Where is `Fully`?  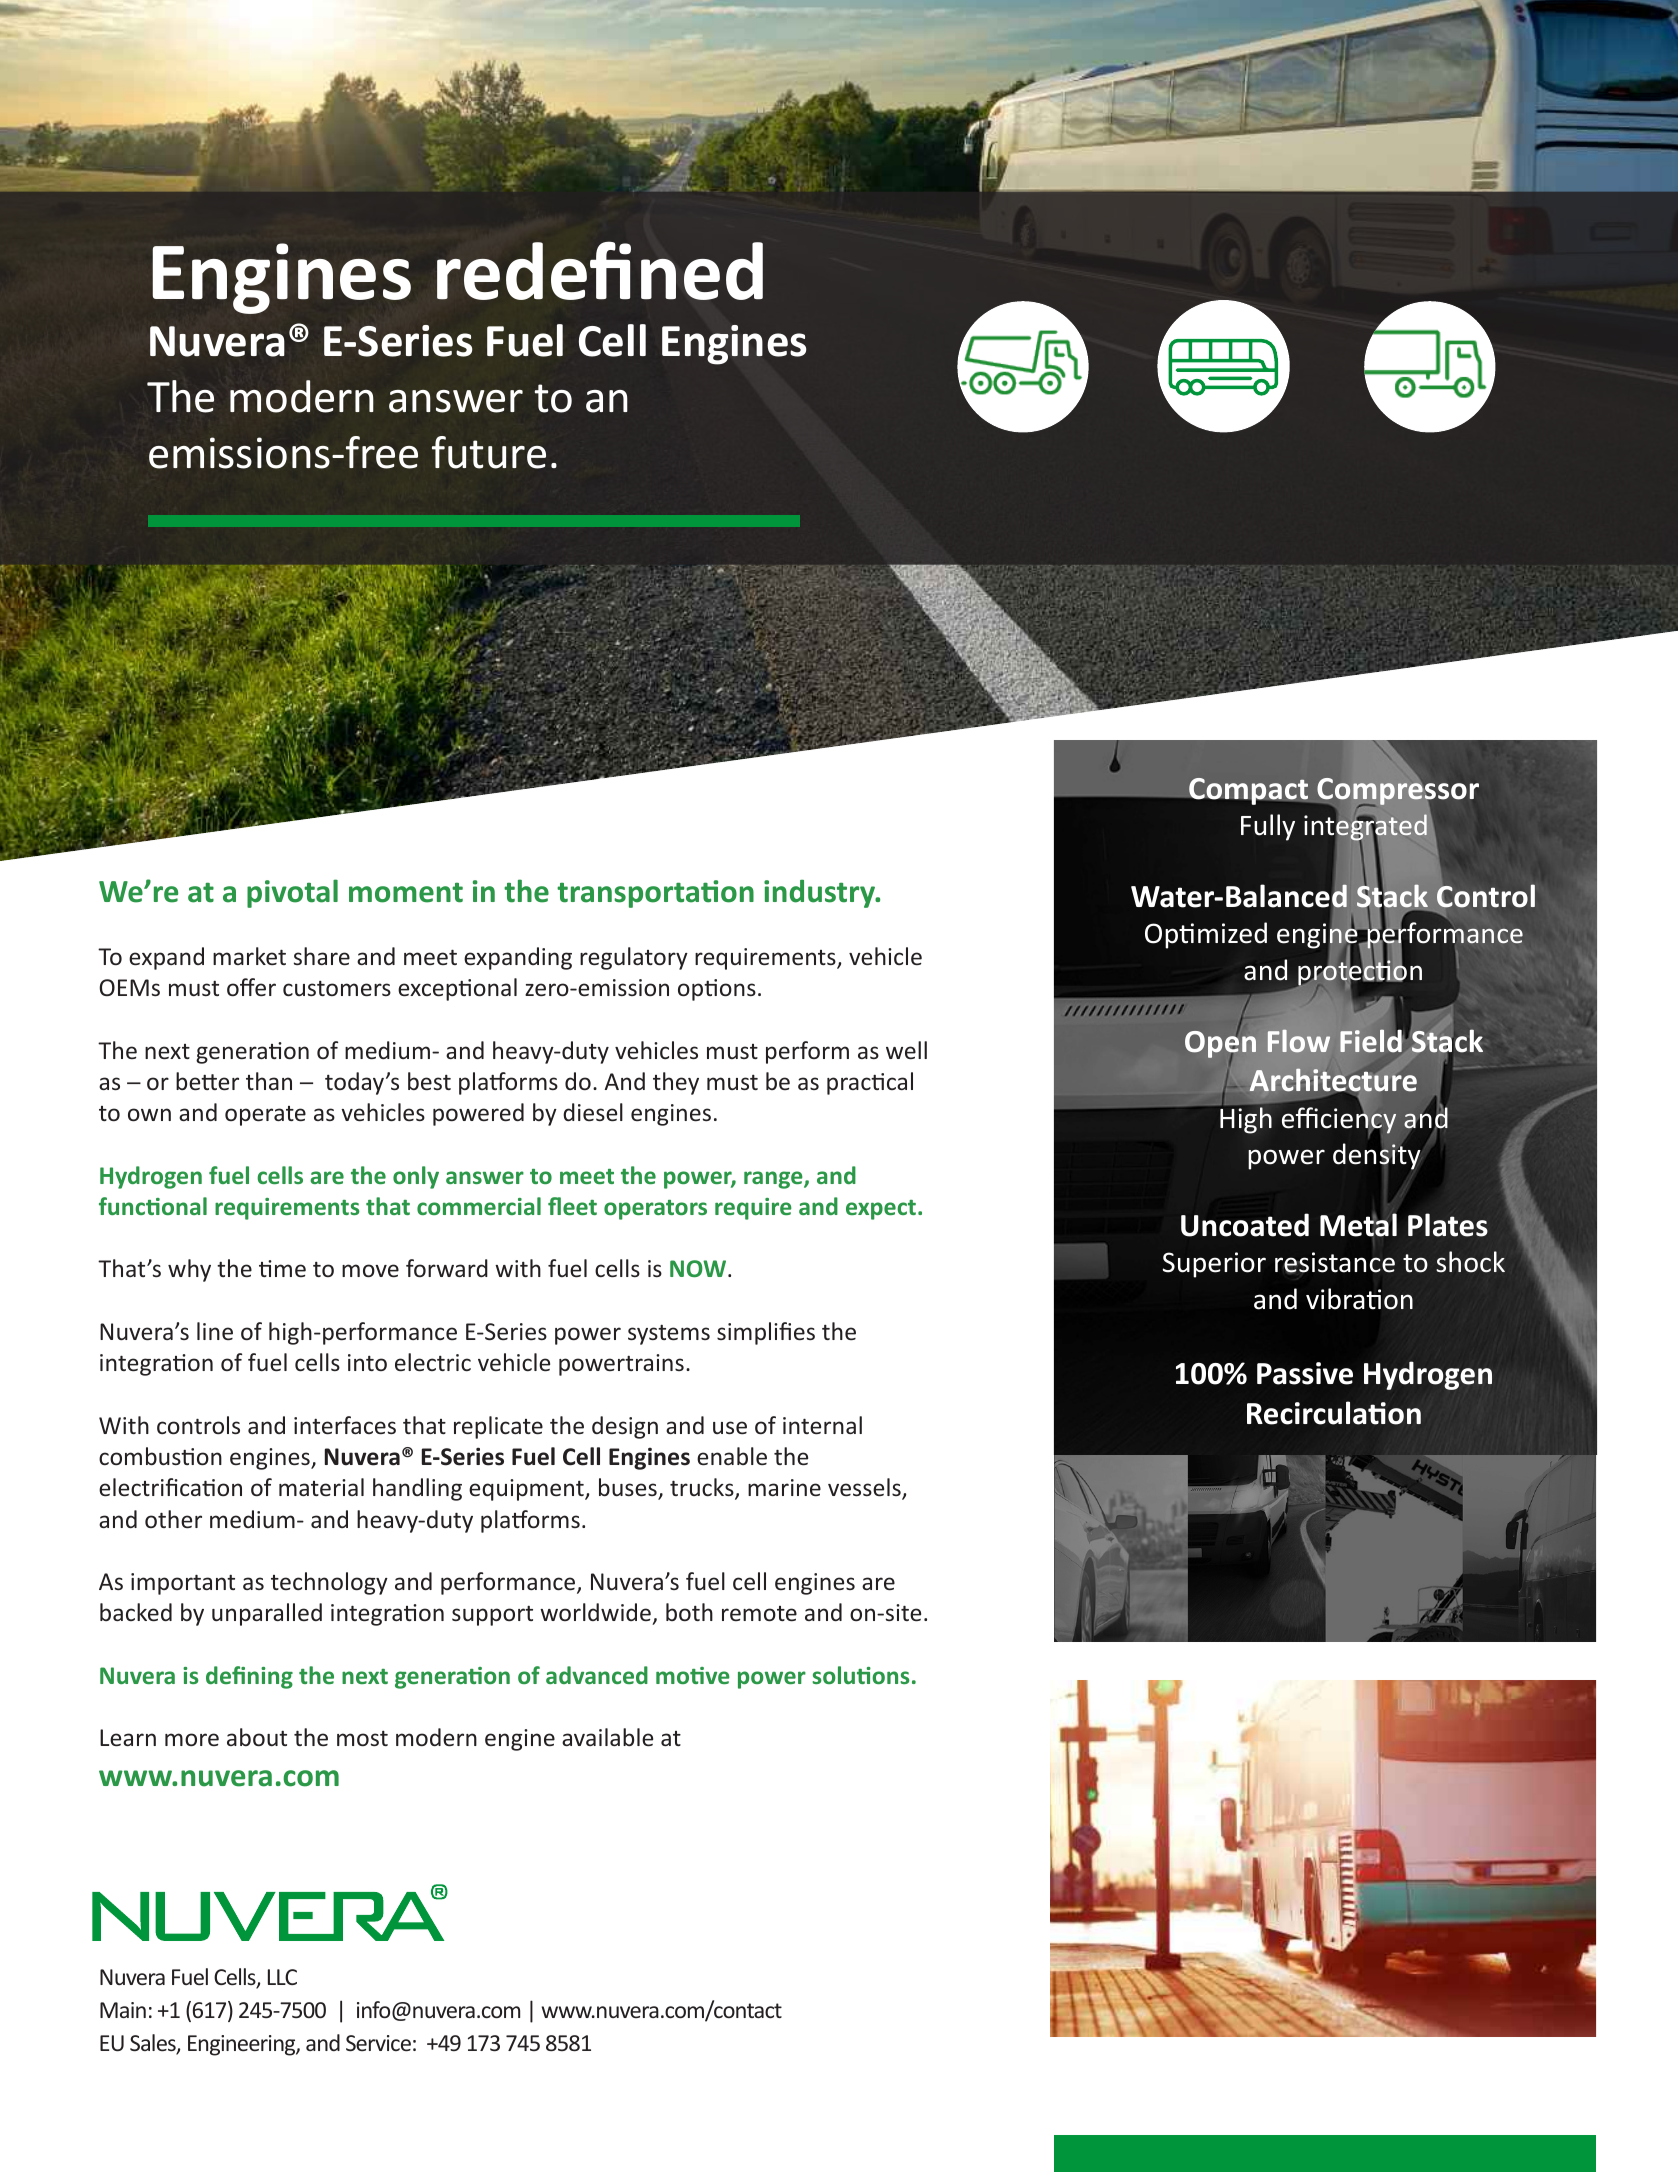 Fully is located at coordinates (1268, 827).
